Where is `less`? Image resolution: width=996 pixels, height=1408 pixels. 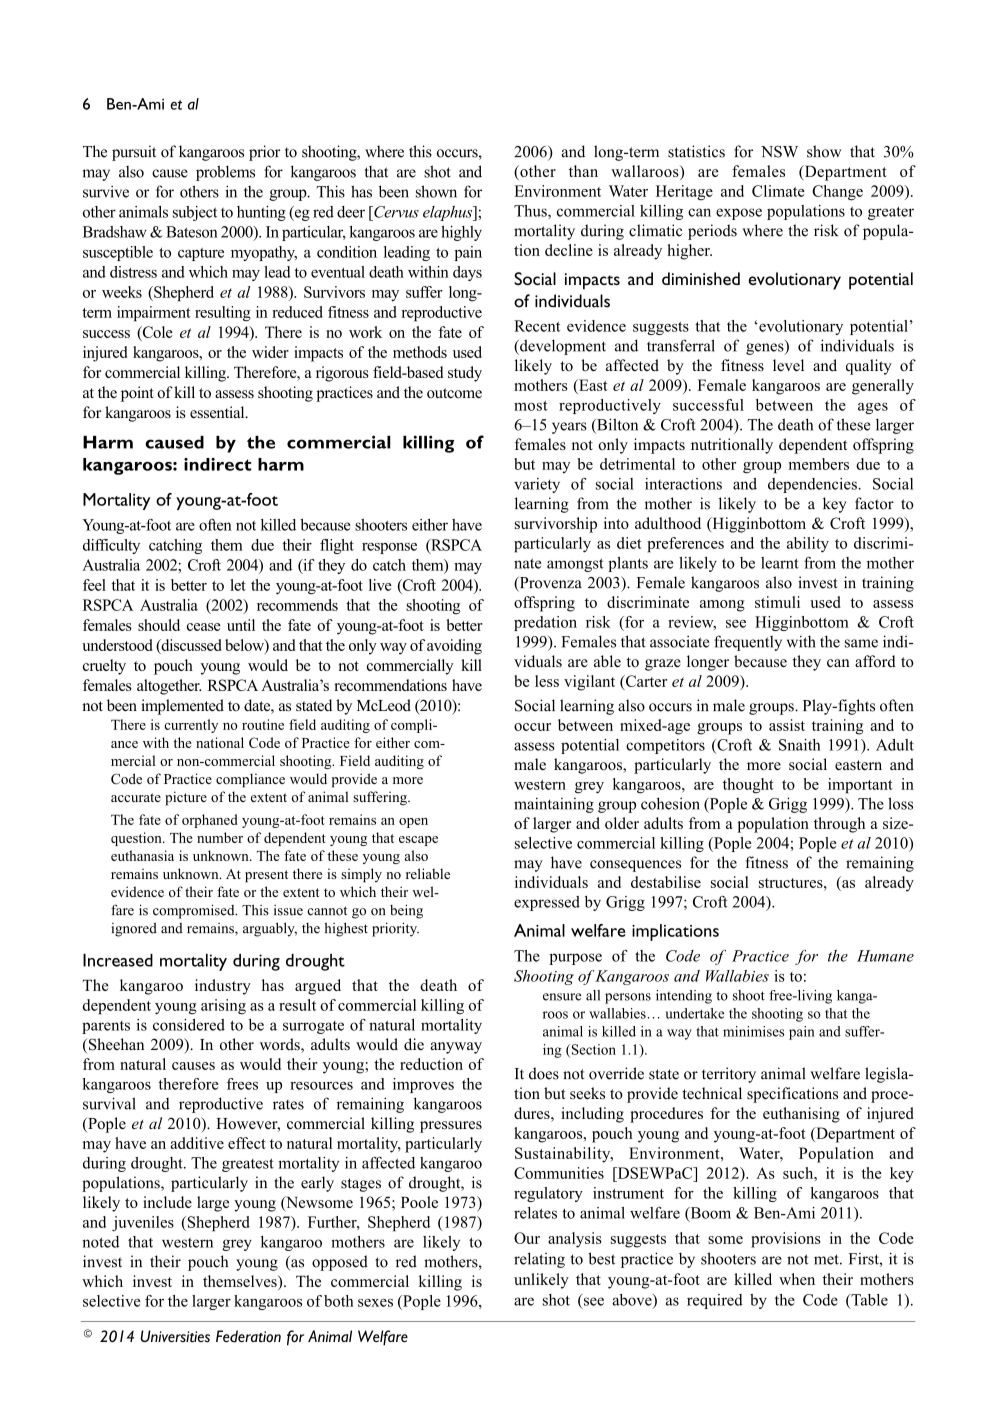 less is located at coordinates (547, 681).
